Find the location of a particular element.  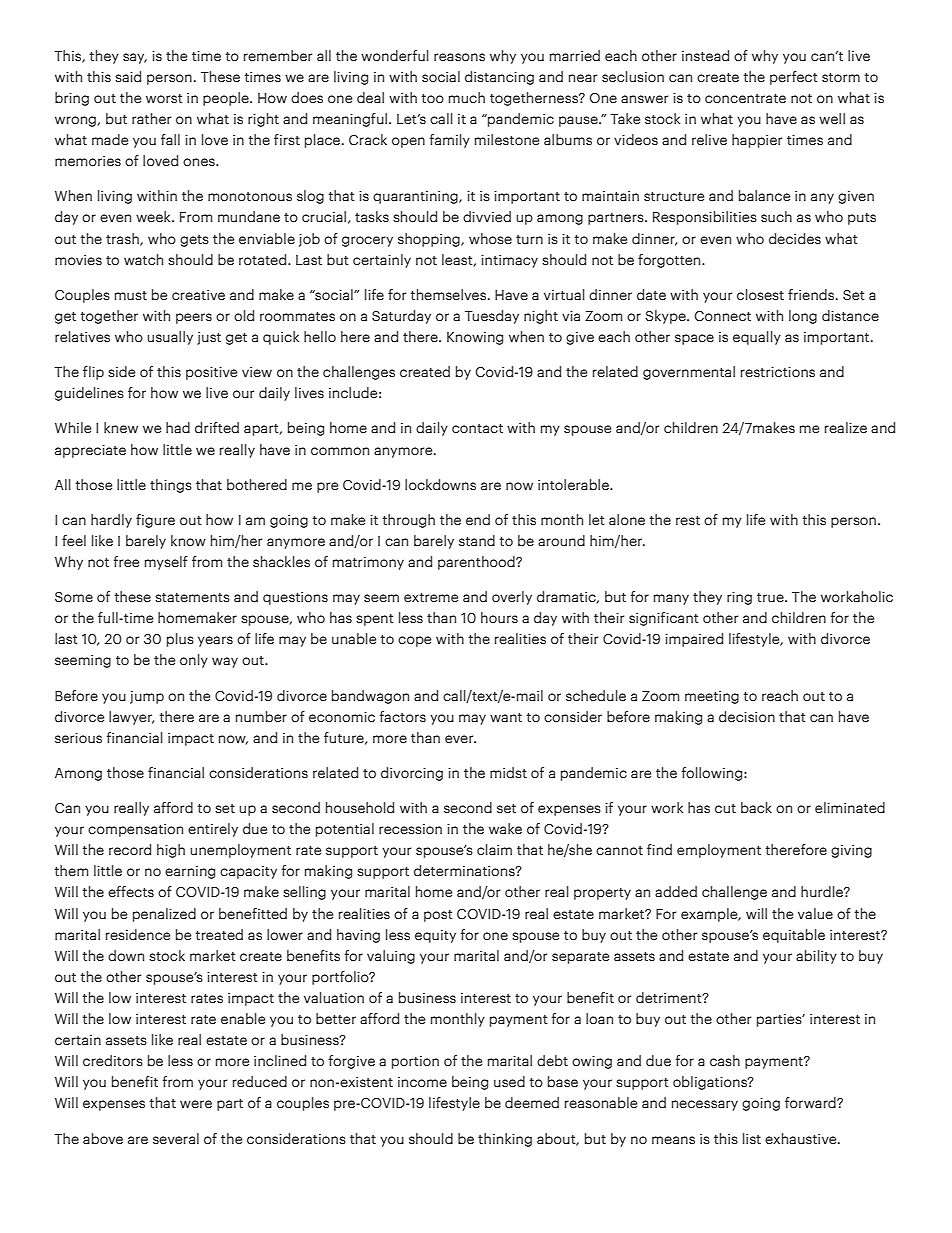

statements is located at coordinates (192, 598).
